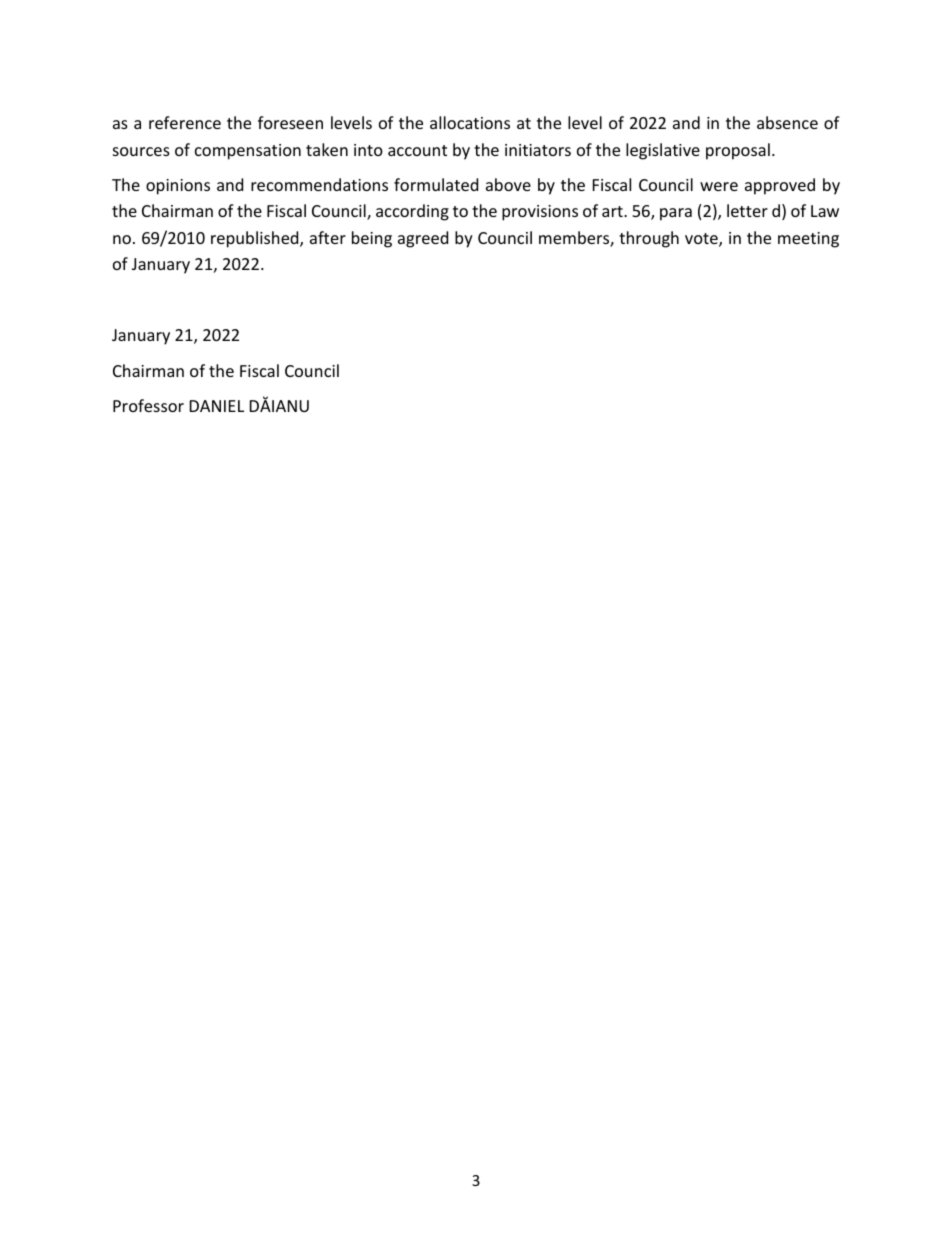 This screenshot has width=952, height=1233. What do you see at coordinates (185, 122) in the screenshot?
I see `reference` at bounding box center [185, 122].
